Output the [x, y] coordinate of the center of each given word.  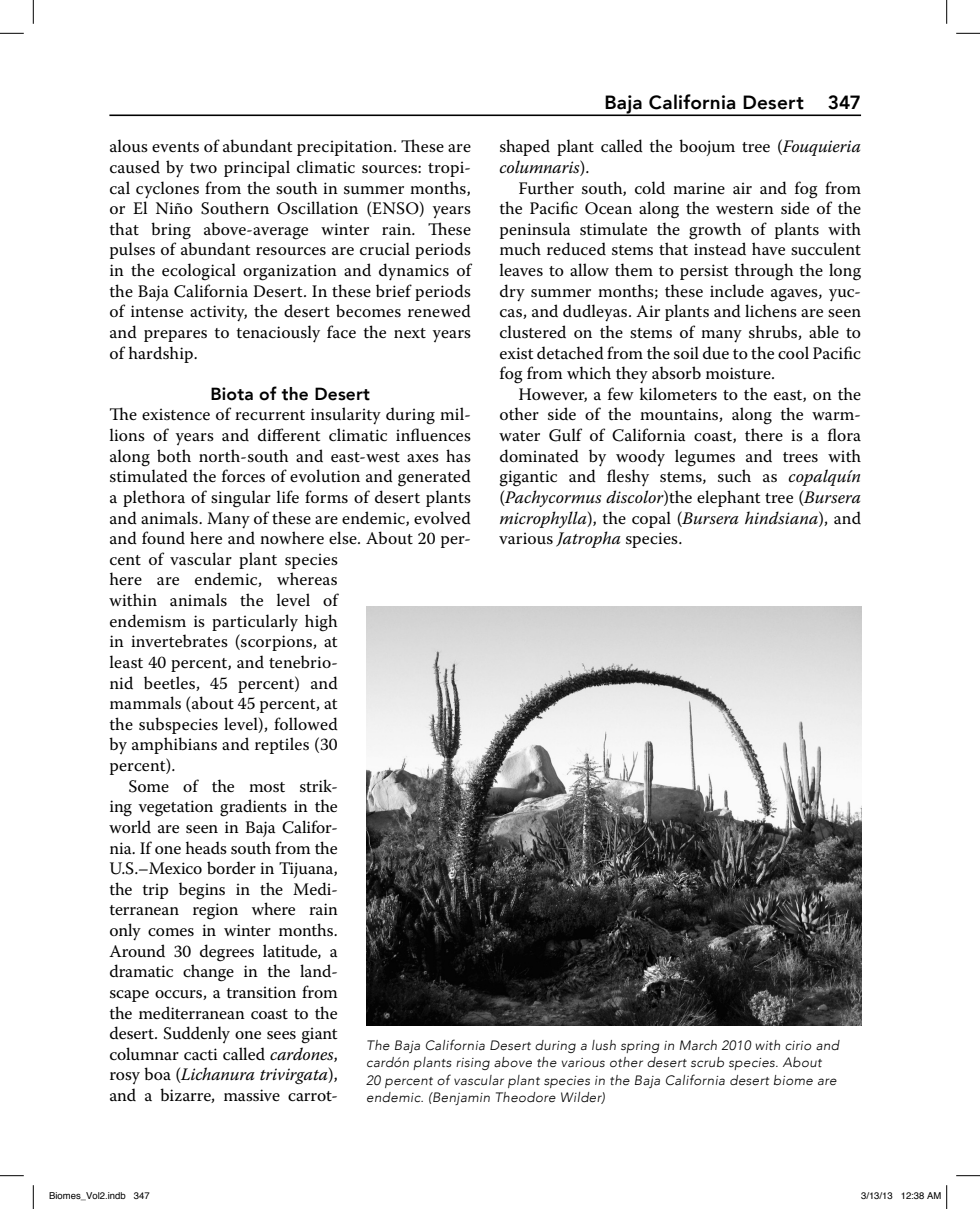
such [734, 476]
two [203, 168]
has [458, 455]
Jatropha [588, 539]
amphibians [174, 745]
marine [699, 188]
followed [306, 723]
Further [546, 187]
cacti [201, 1054]
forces [243, 476]
